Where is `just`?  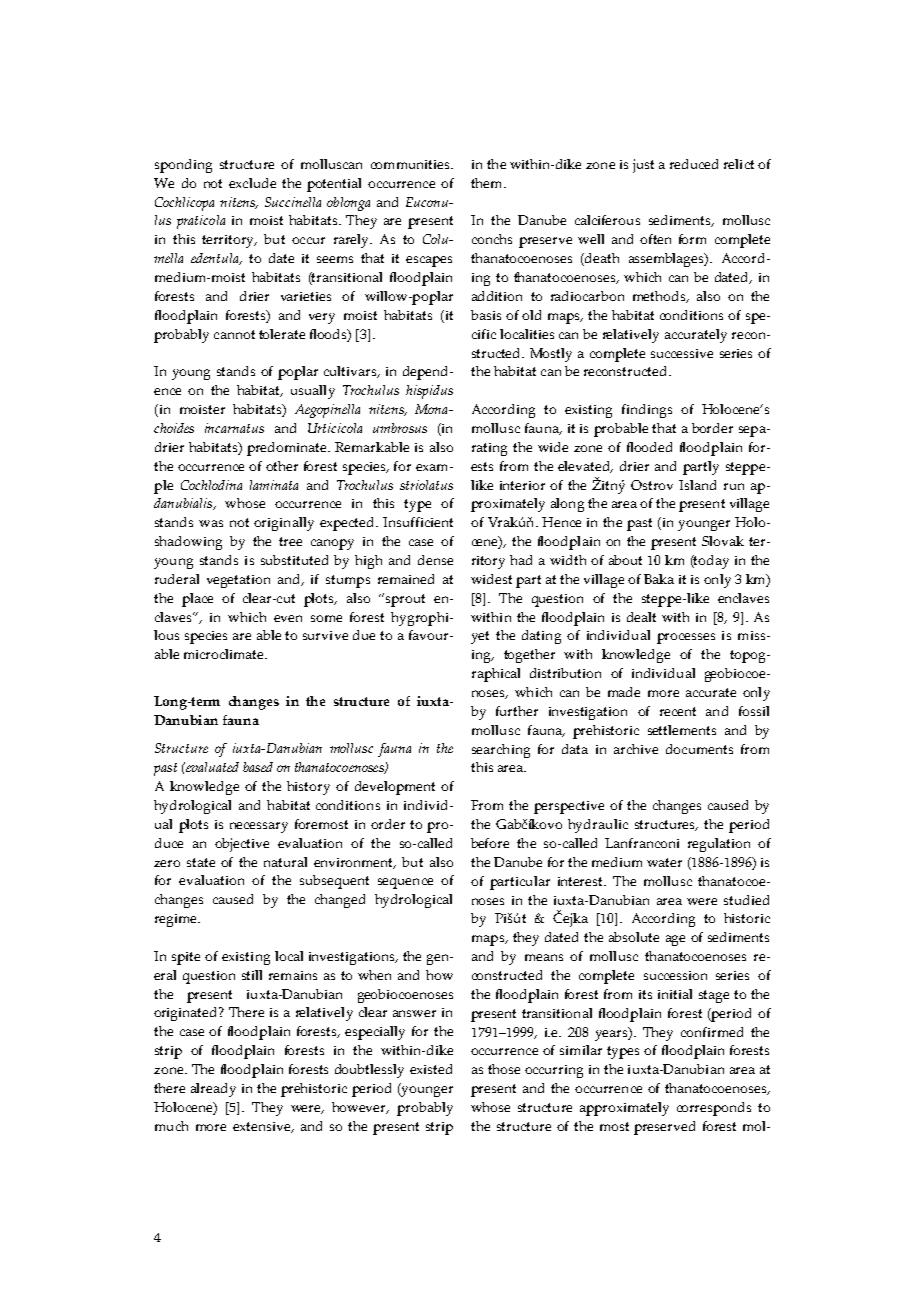
just is located at coordinates (643, 166).
